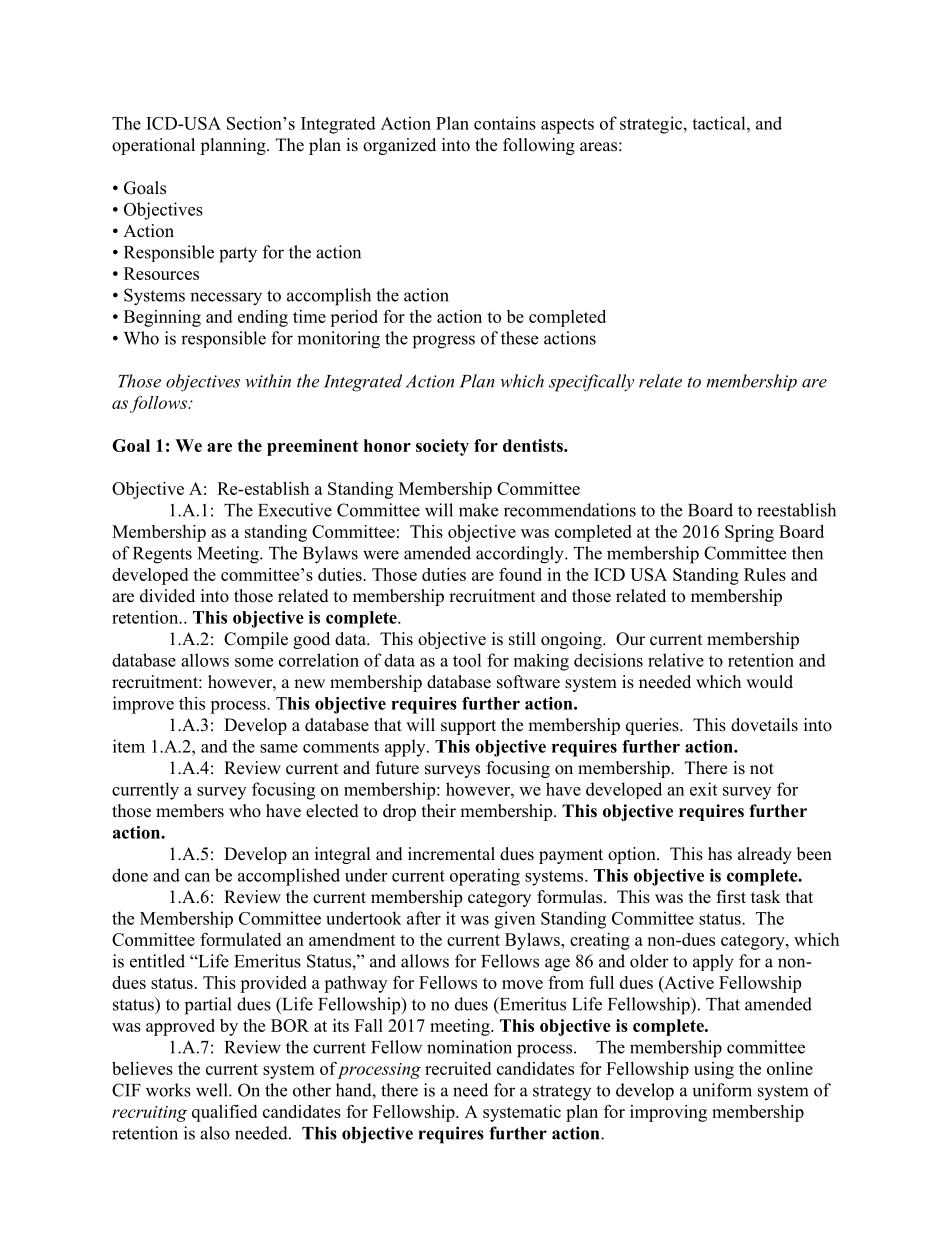  I want to click on tactical, so click(720, 123).
